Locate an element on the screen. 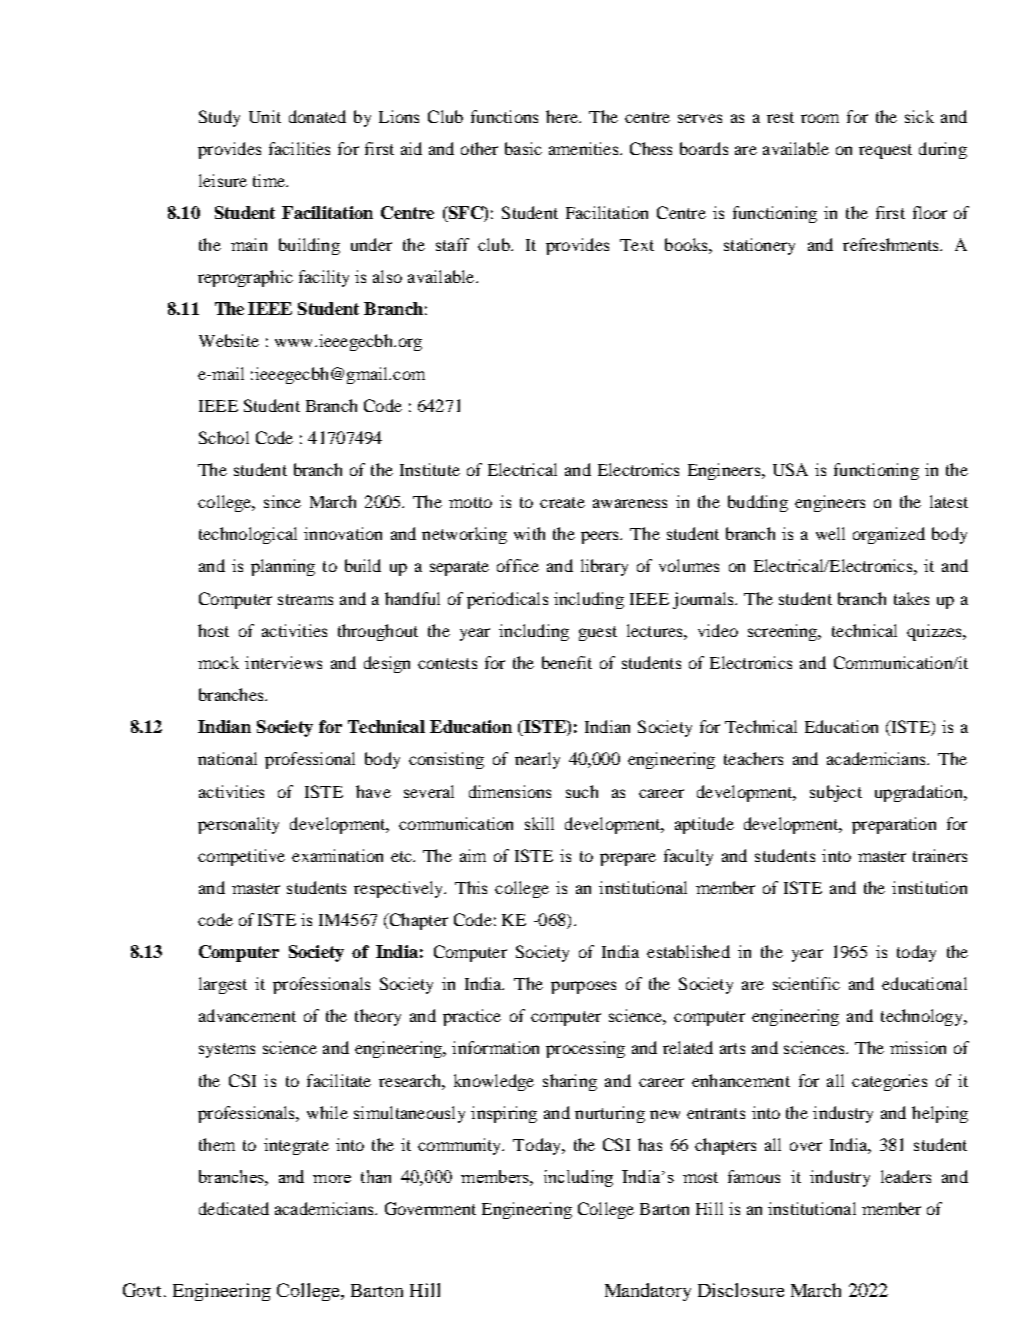 The height and width of the screenshot is (1341, 1036). dedicated is located at coordinates (234, 1208).
